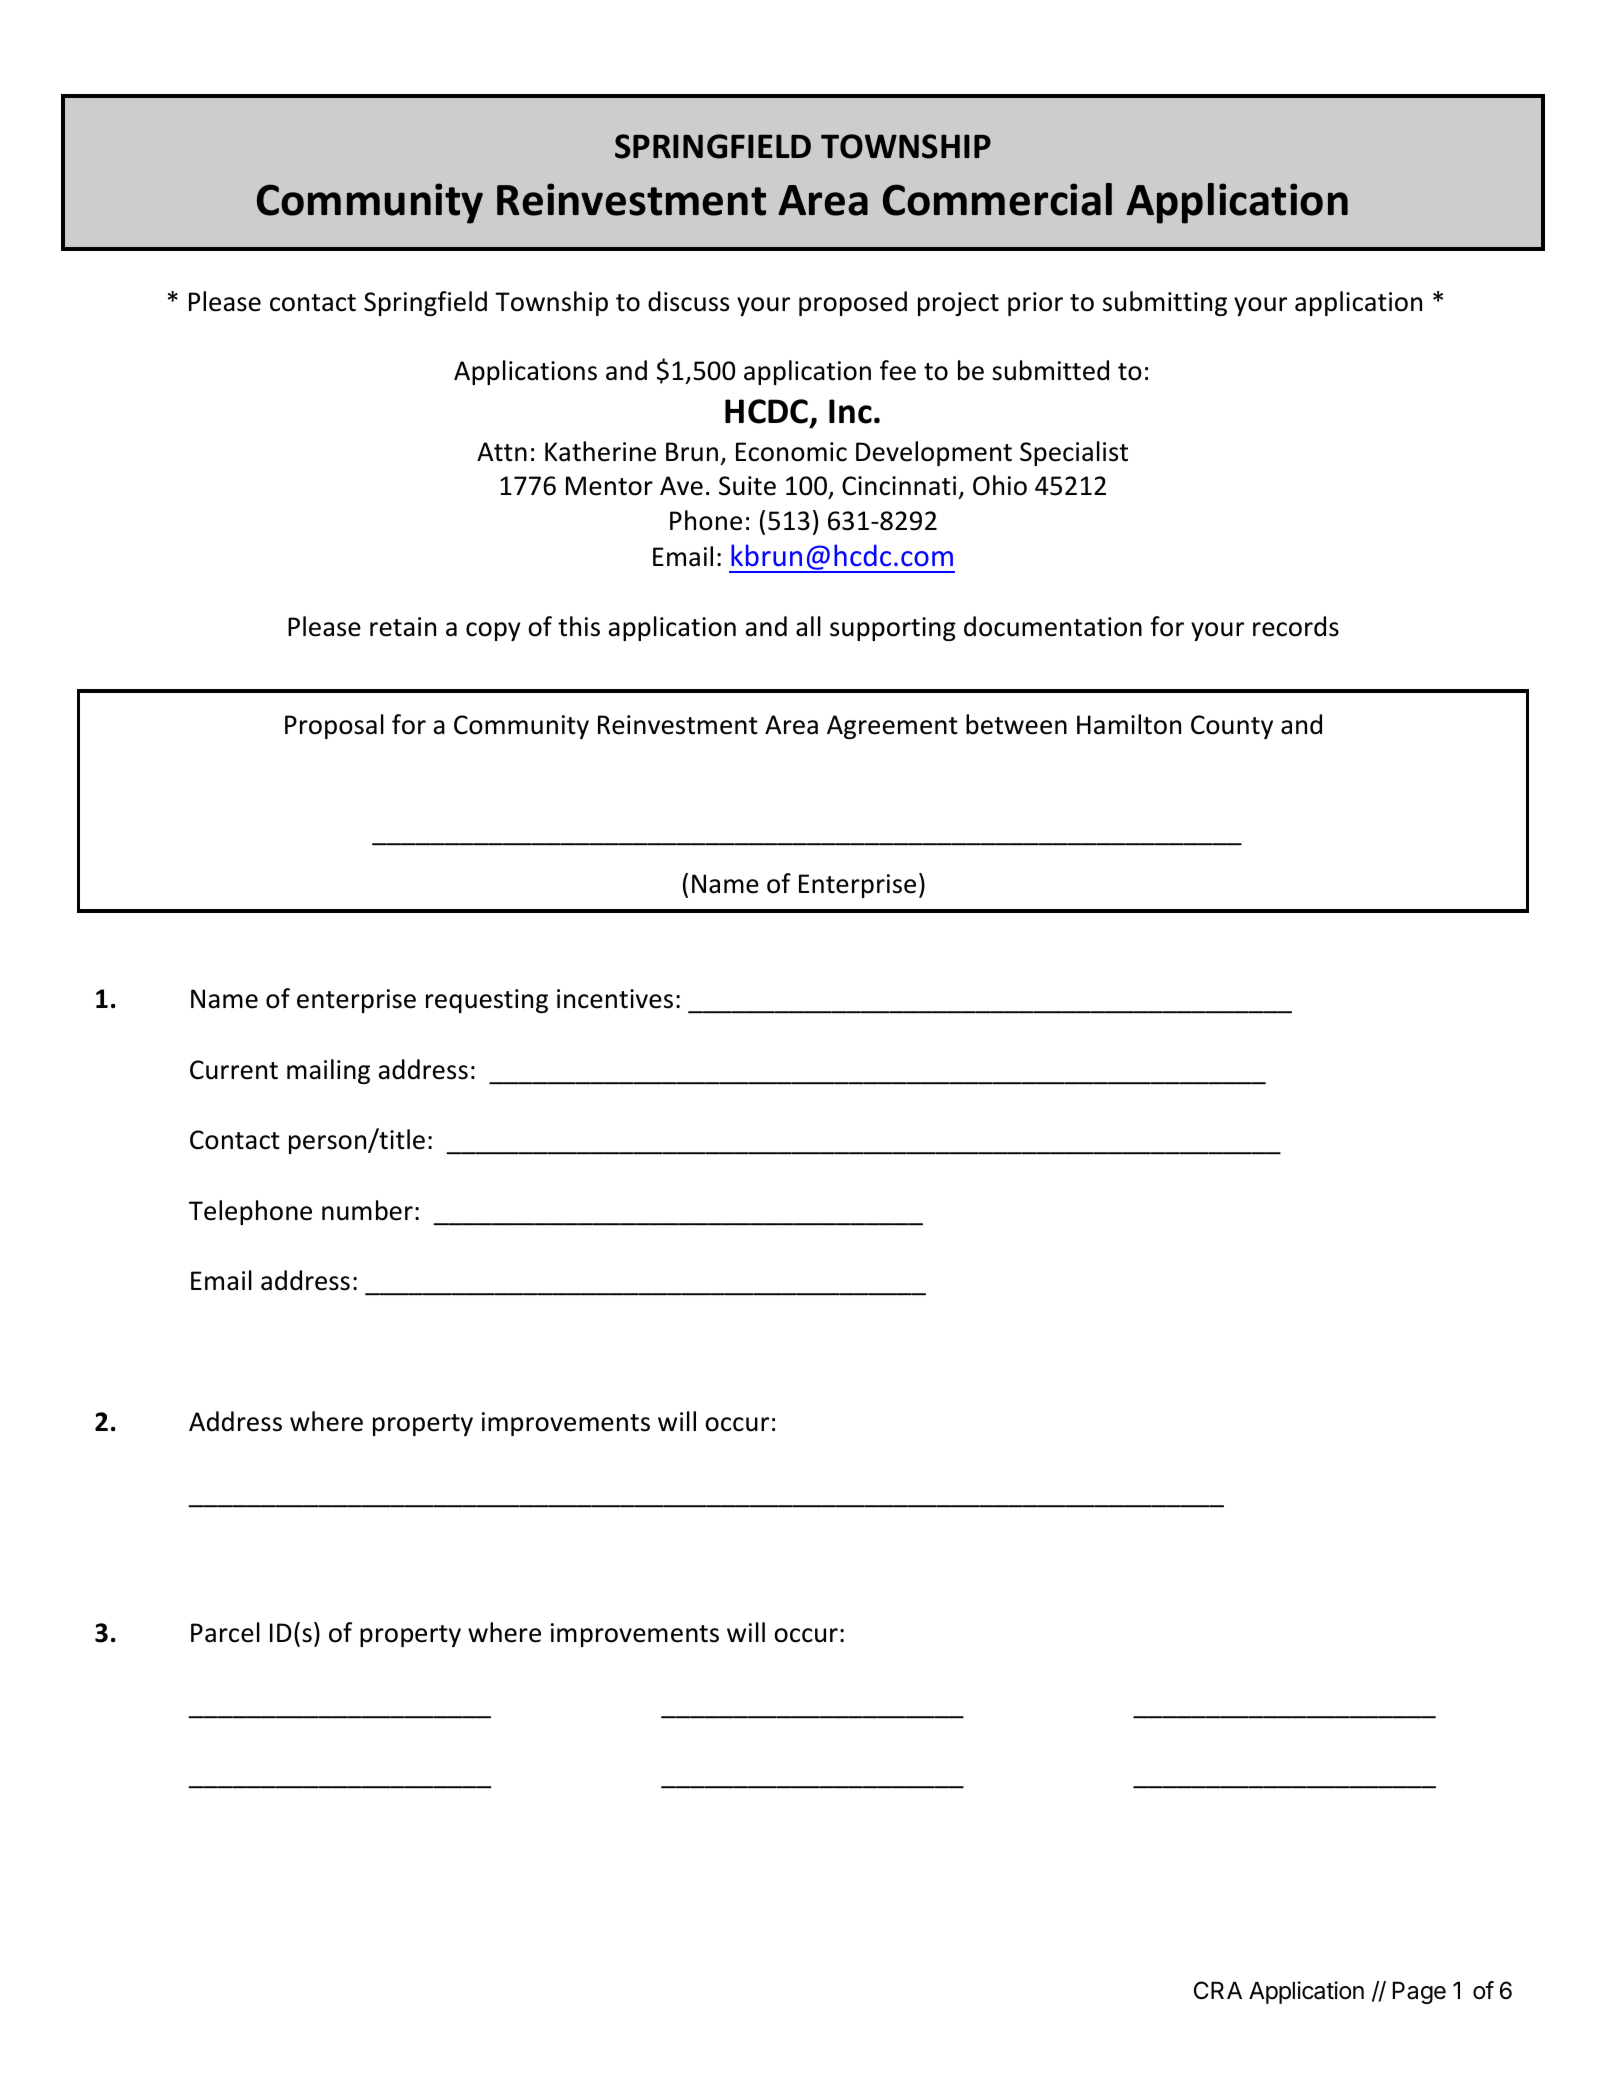 This page has height=2078, width=1606. What do you see at coordinates (853, 303) in the page?
I see `proposed` at bounding box center [853, 303].
